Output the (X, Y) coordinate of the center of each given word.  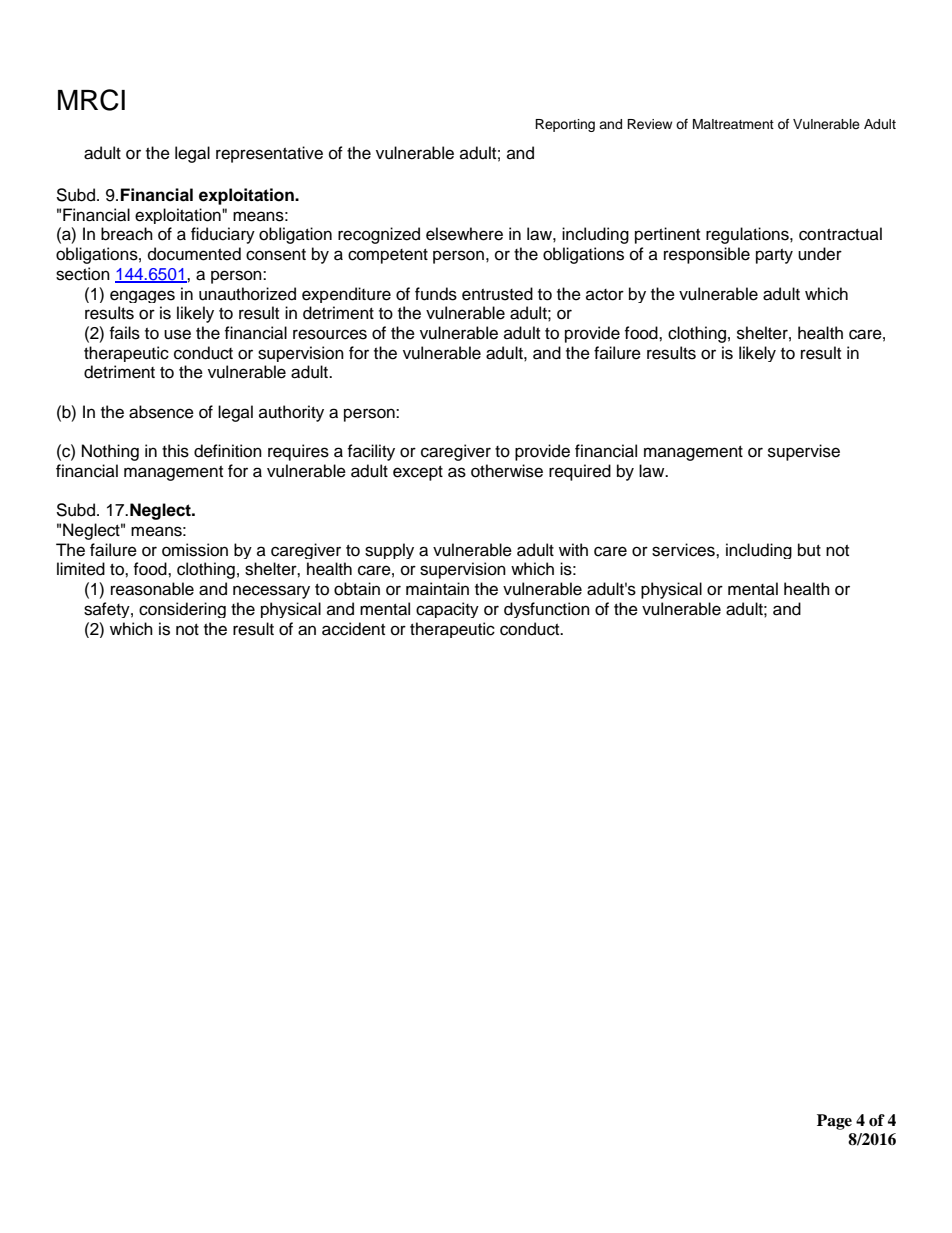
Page (834, 1122)
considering (182, 610)
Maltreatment (733, 124)
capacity (447, 610)
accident (353, 629)
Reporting (565, 125)
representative (269, 154)
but (809, 550)
